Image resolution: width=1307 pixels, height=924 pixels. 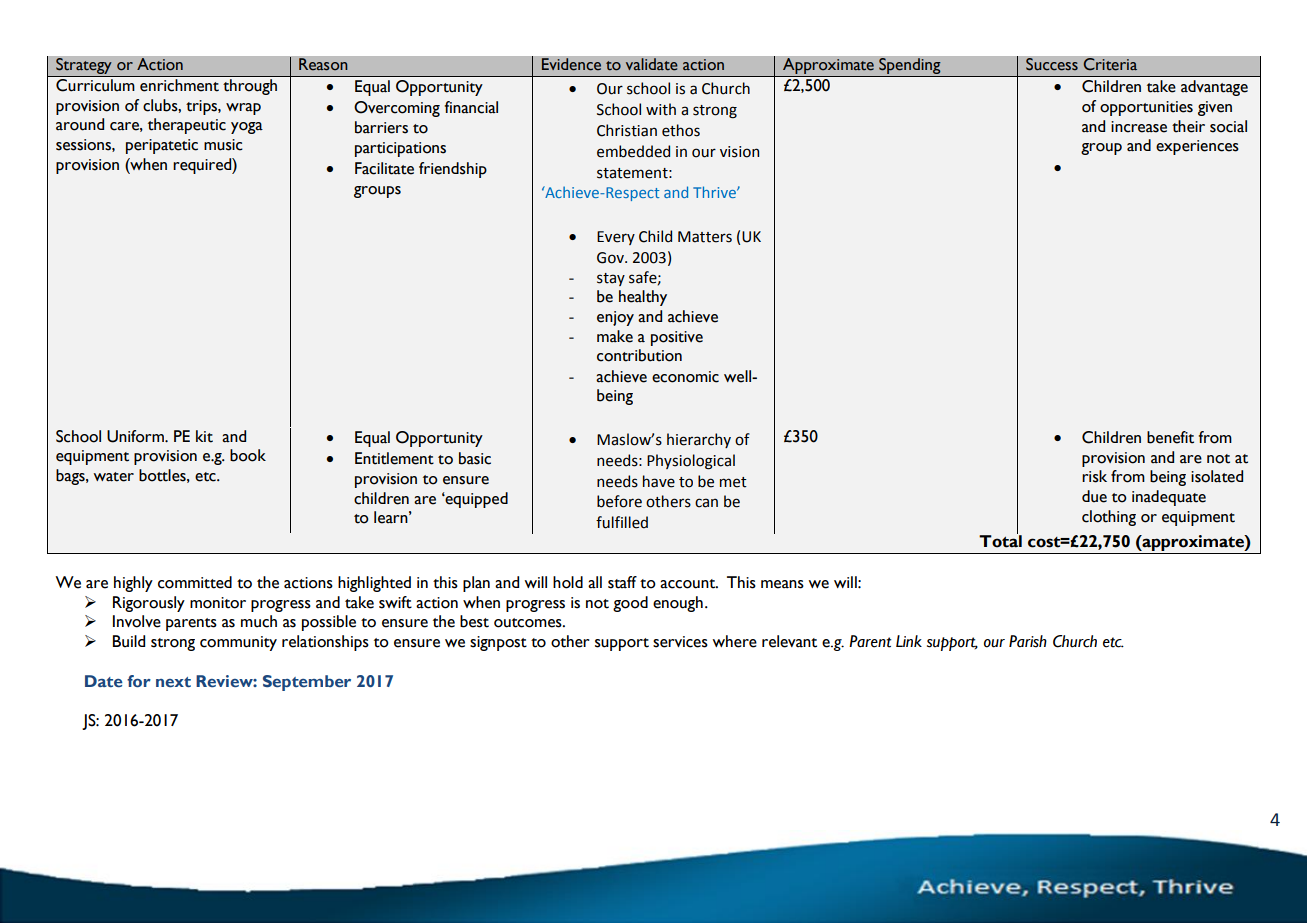 I want to click on stay, so click(x=611, y=279).
